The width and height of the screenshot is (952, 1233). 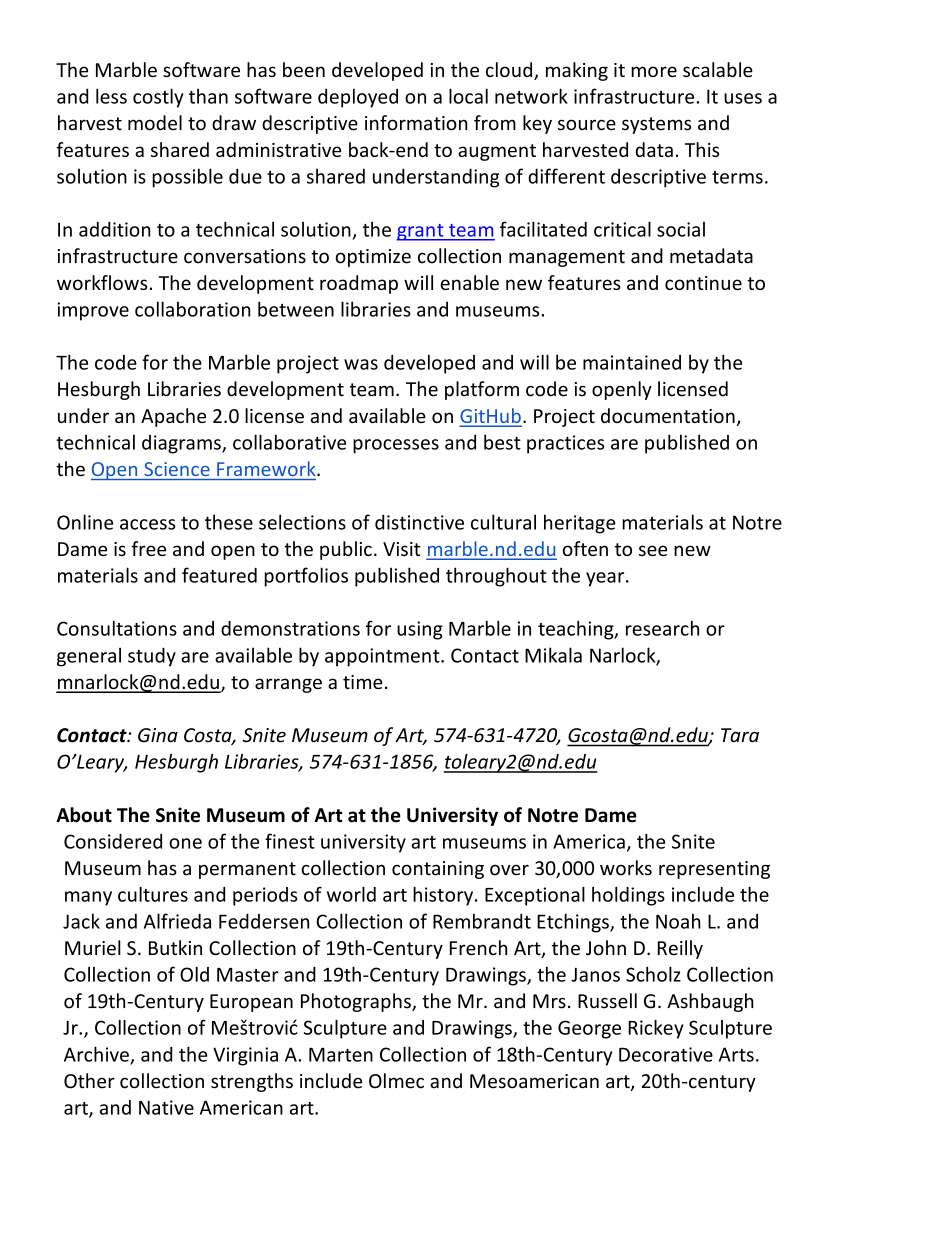 I want to click on Gina, so click(x=158, y=735).
